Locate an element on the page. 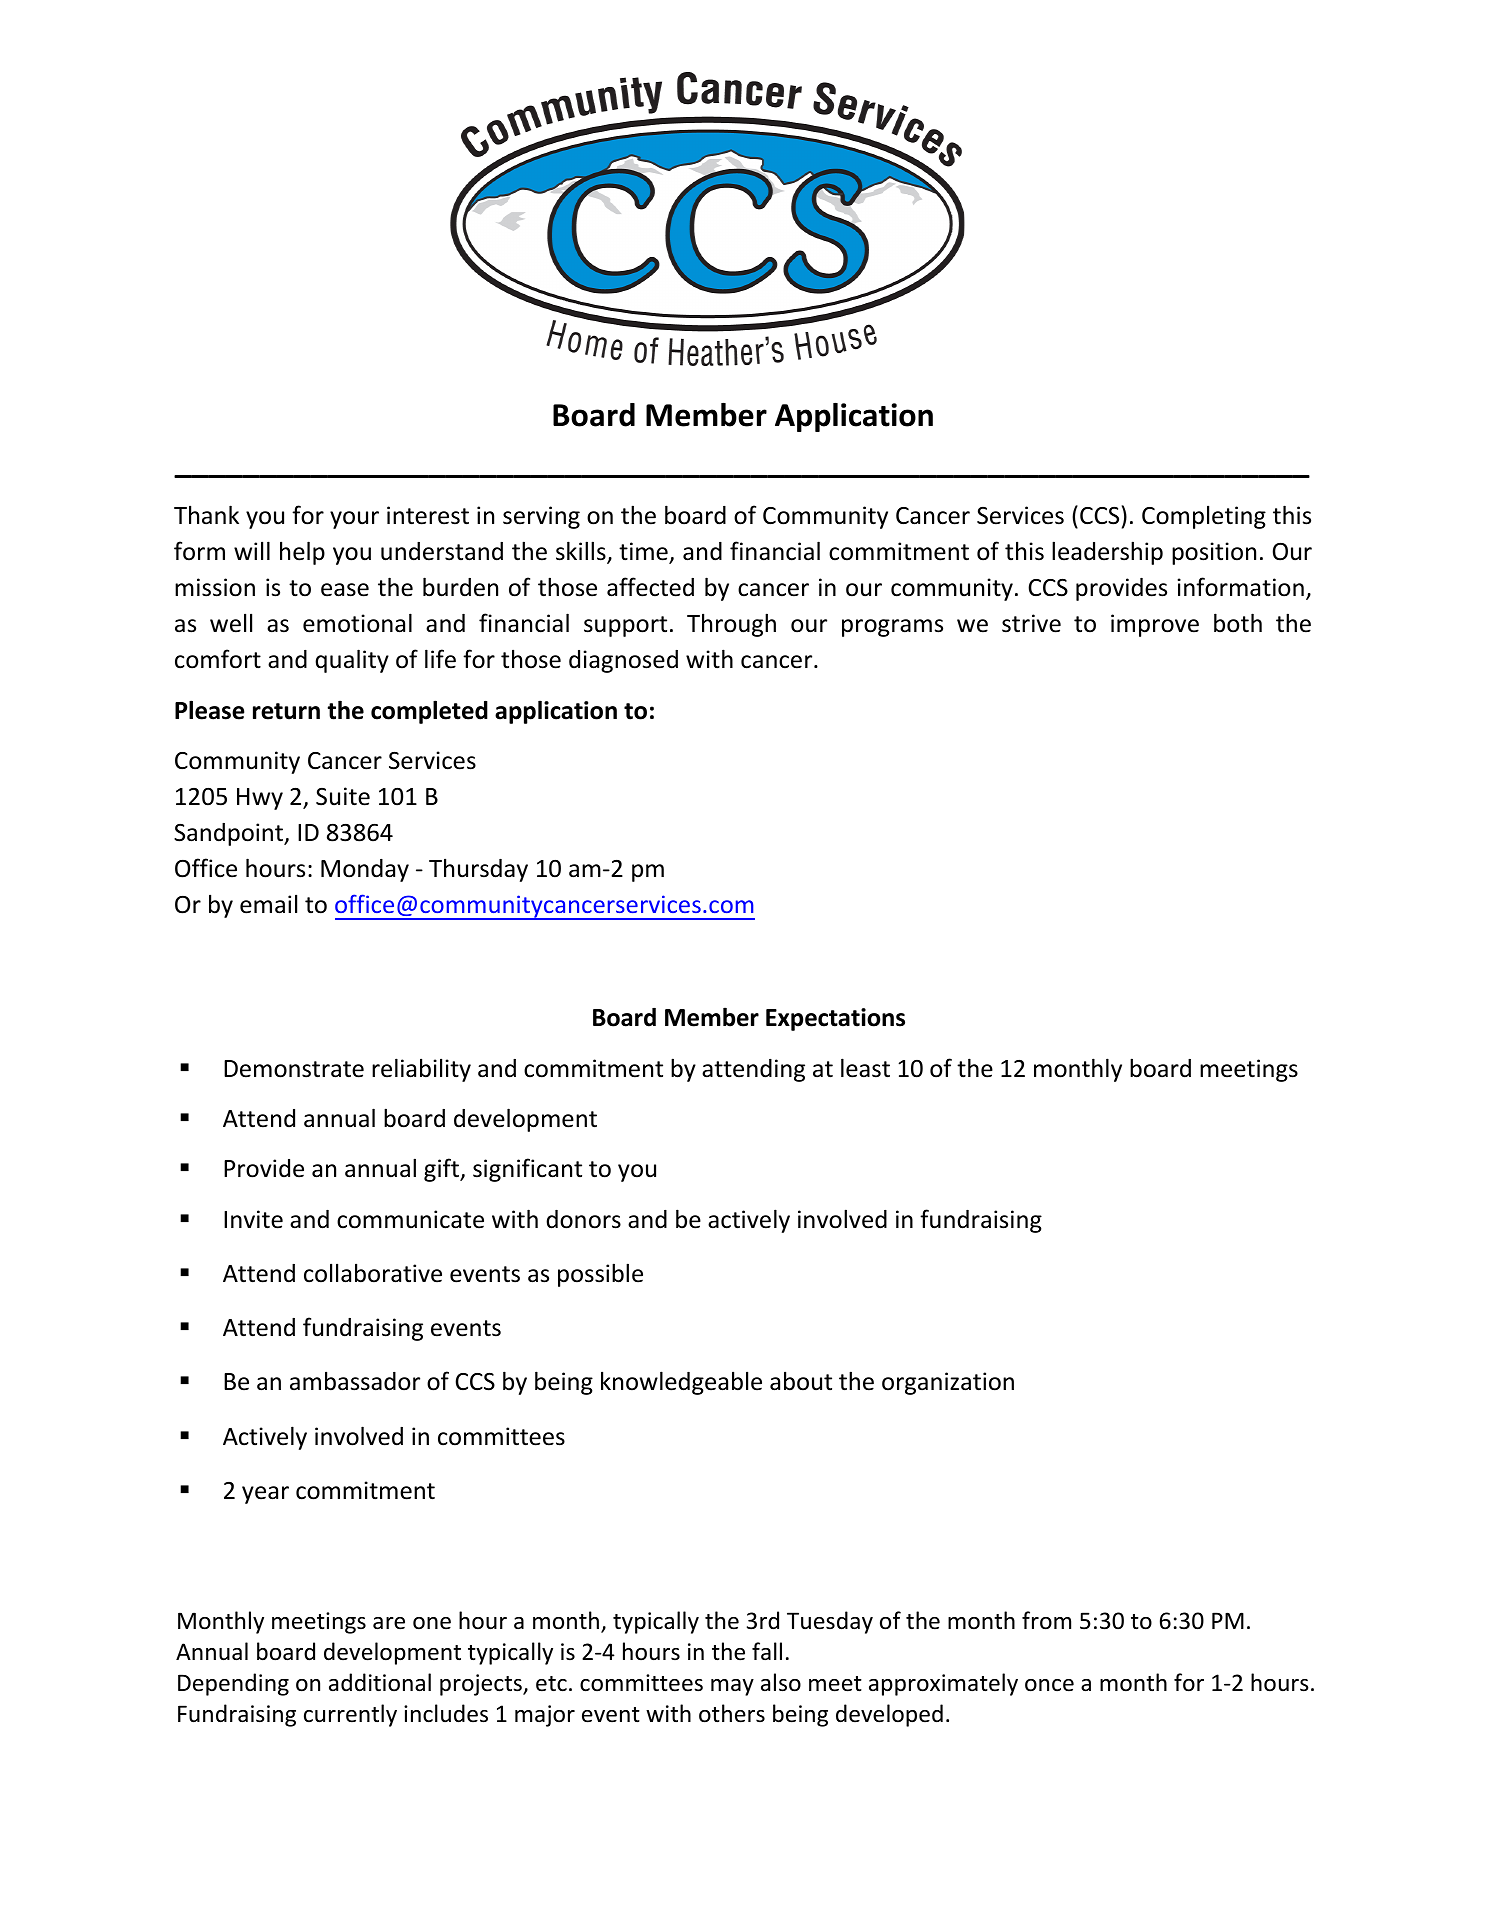 This document has width=1488, height=1926. once is located at coordinates (1049, 1685).
